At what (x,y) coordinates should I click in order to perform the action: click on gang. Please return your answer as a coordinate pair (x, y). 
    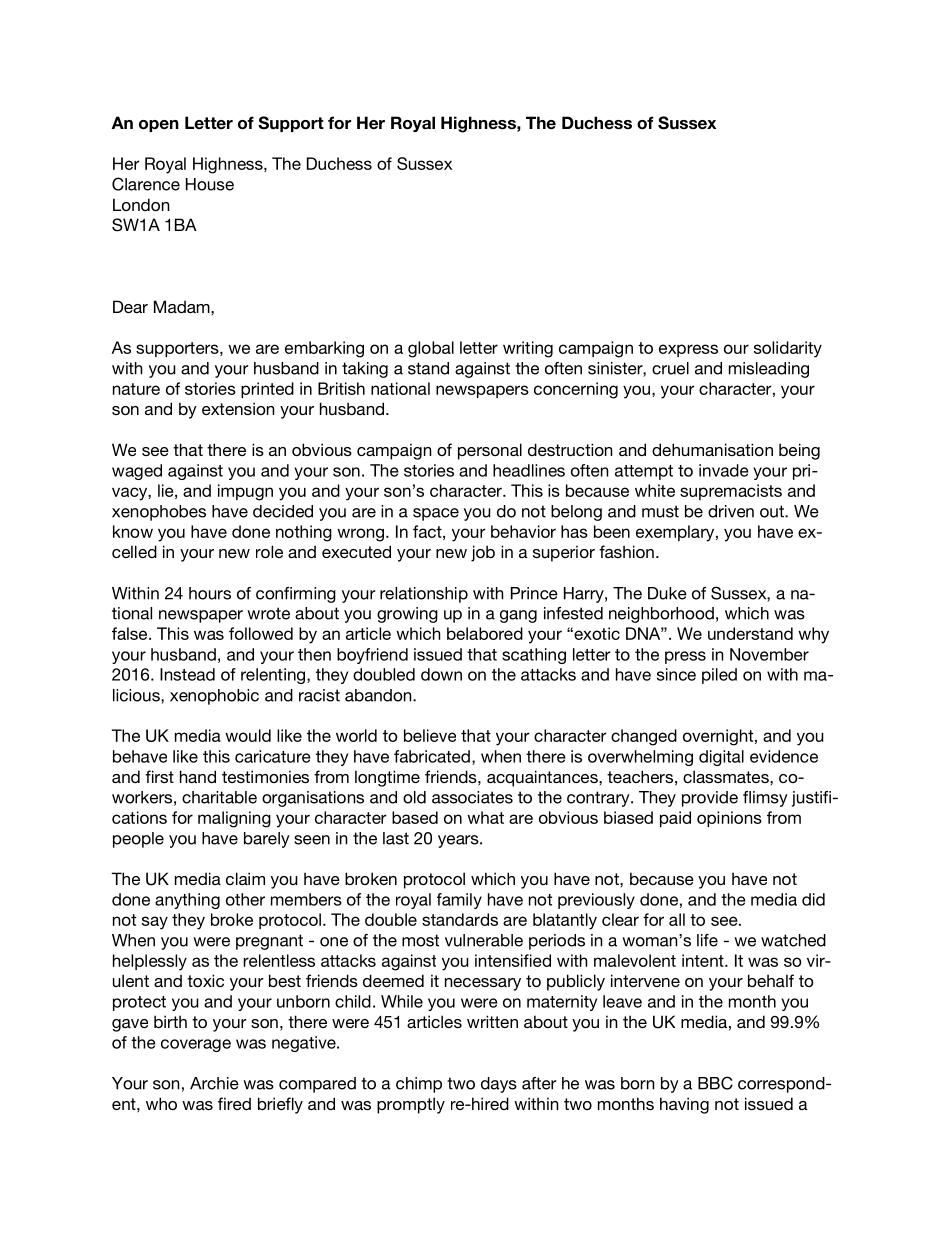
    Looking at the image, I should click on (518, 616).
